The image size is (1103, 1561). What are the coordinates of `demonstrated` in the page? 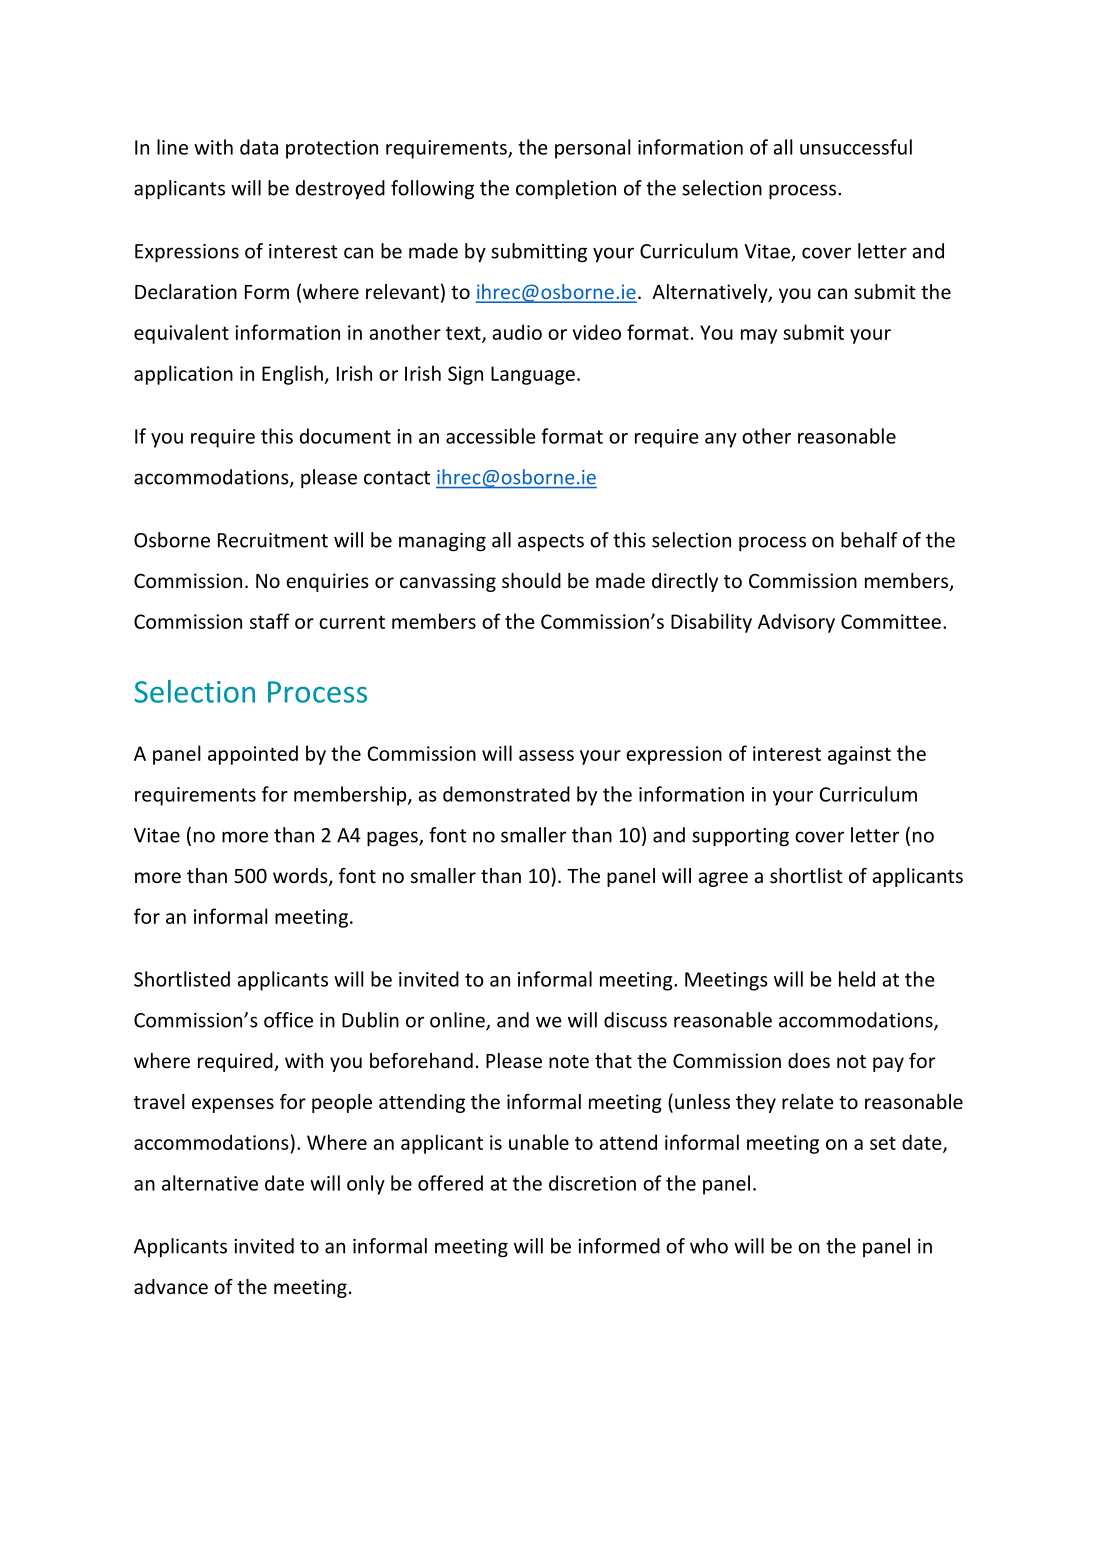 It's located at (506, 794).
